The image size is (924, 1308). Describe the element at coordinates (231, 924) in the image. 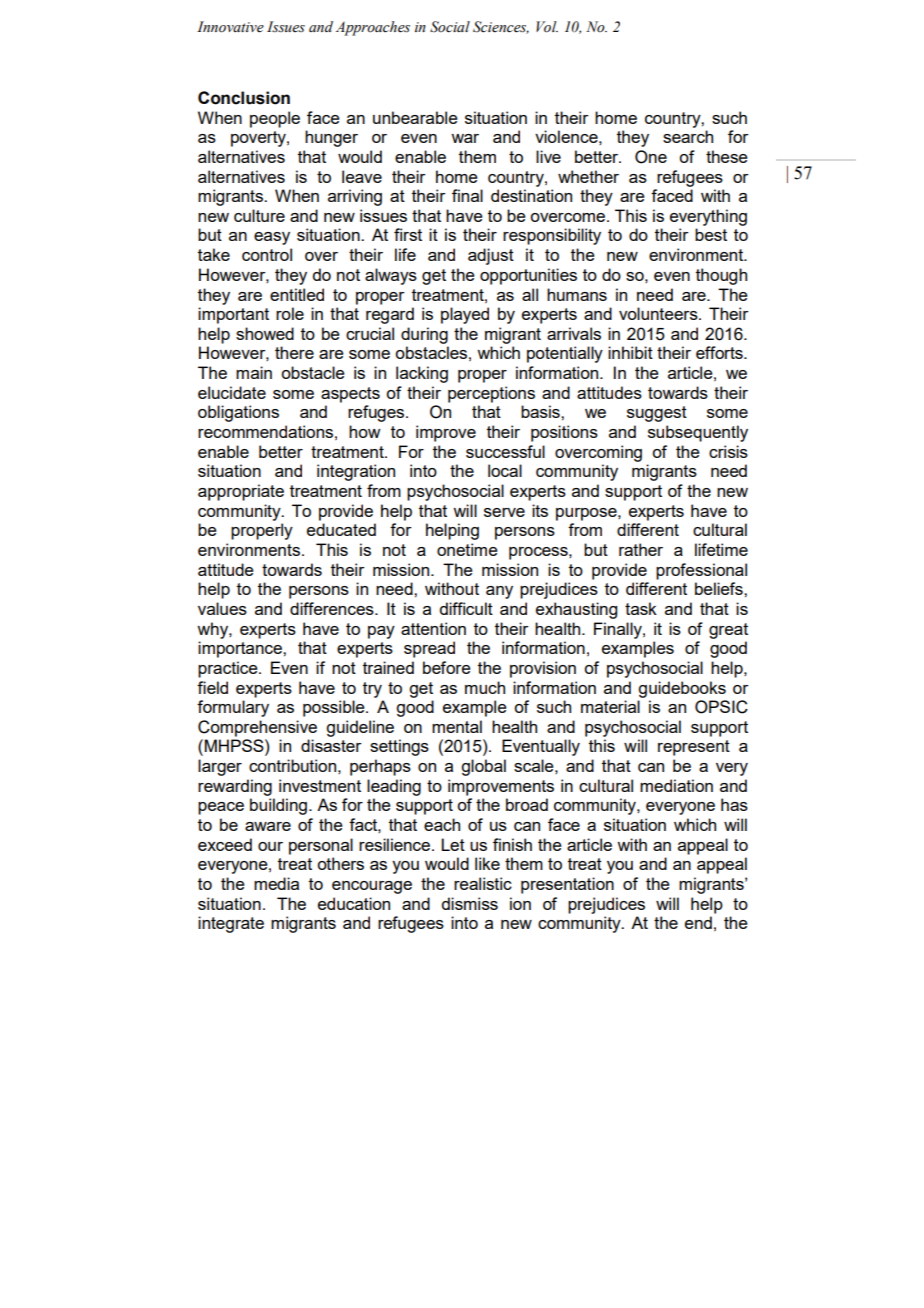

I see `integrate` at that location.
